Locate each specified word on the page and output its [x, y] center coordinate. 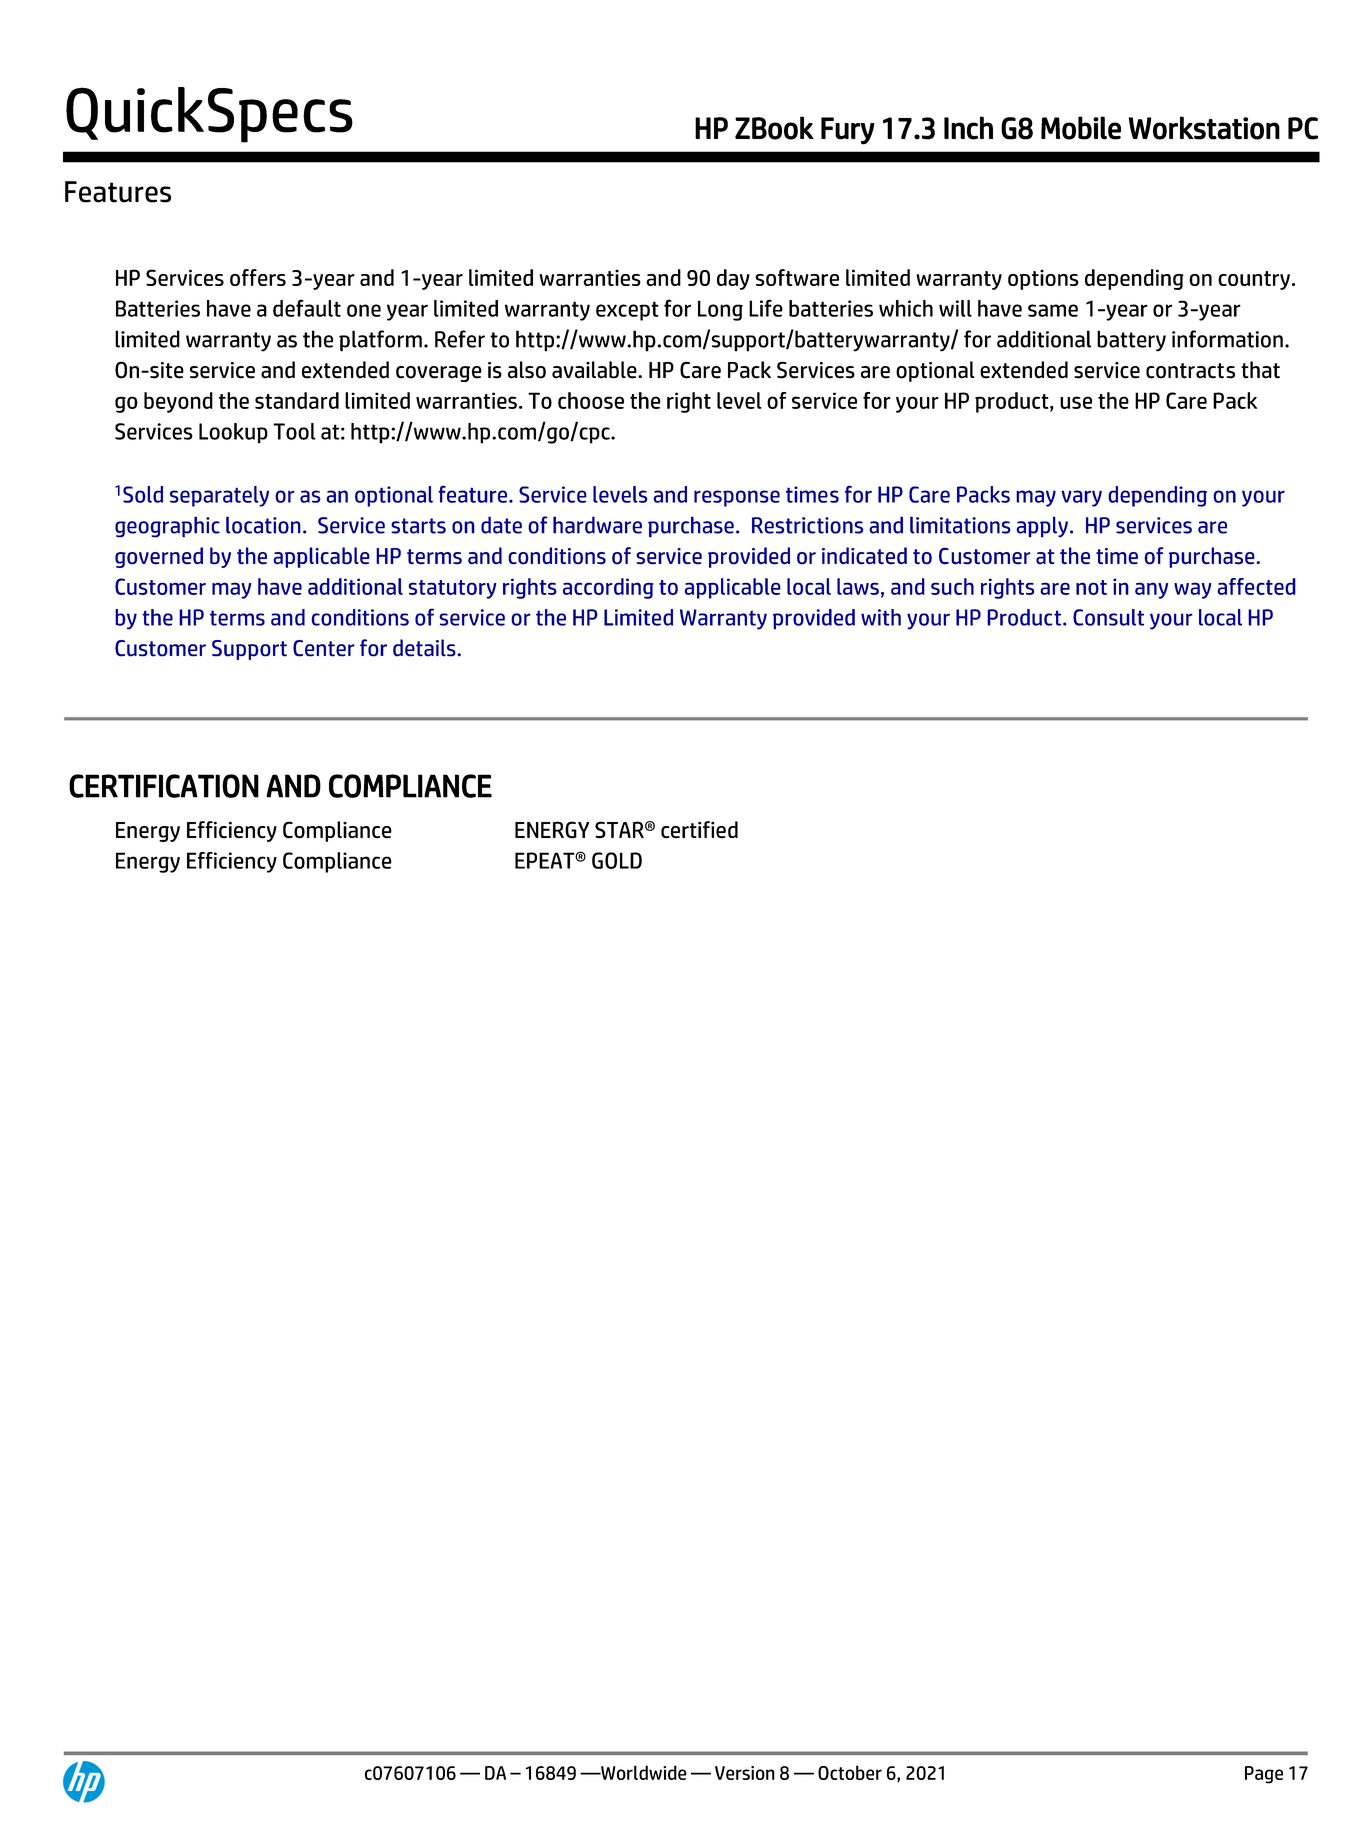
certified [699, 830]
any [1151, 590]
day [733, 279]
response [737, 498]
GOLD [617, 860]
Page [1264, 1775]
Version [745, 1773]
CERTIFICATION [164, 786]
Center [324, 648]
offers [258, 277]
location [263, 525]
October [850, 1772]
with [881, 617]
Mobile [1081, 128]
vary [1081, 498]
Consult [1108, 617]
